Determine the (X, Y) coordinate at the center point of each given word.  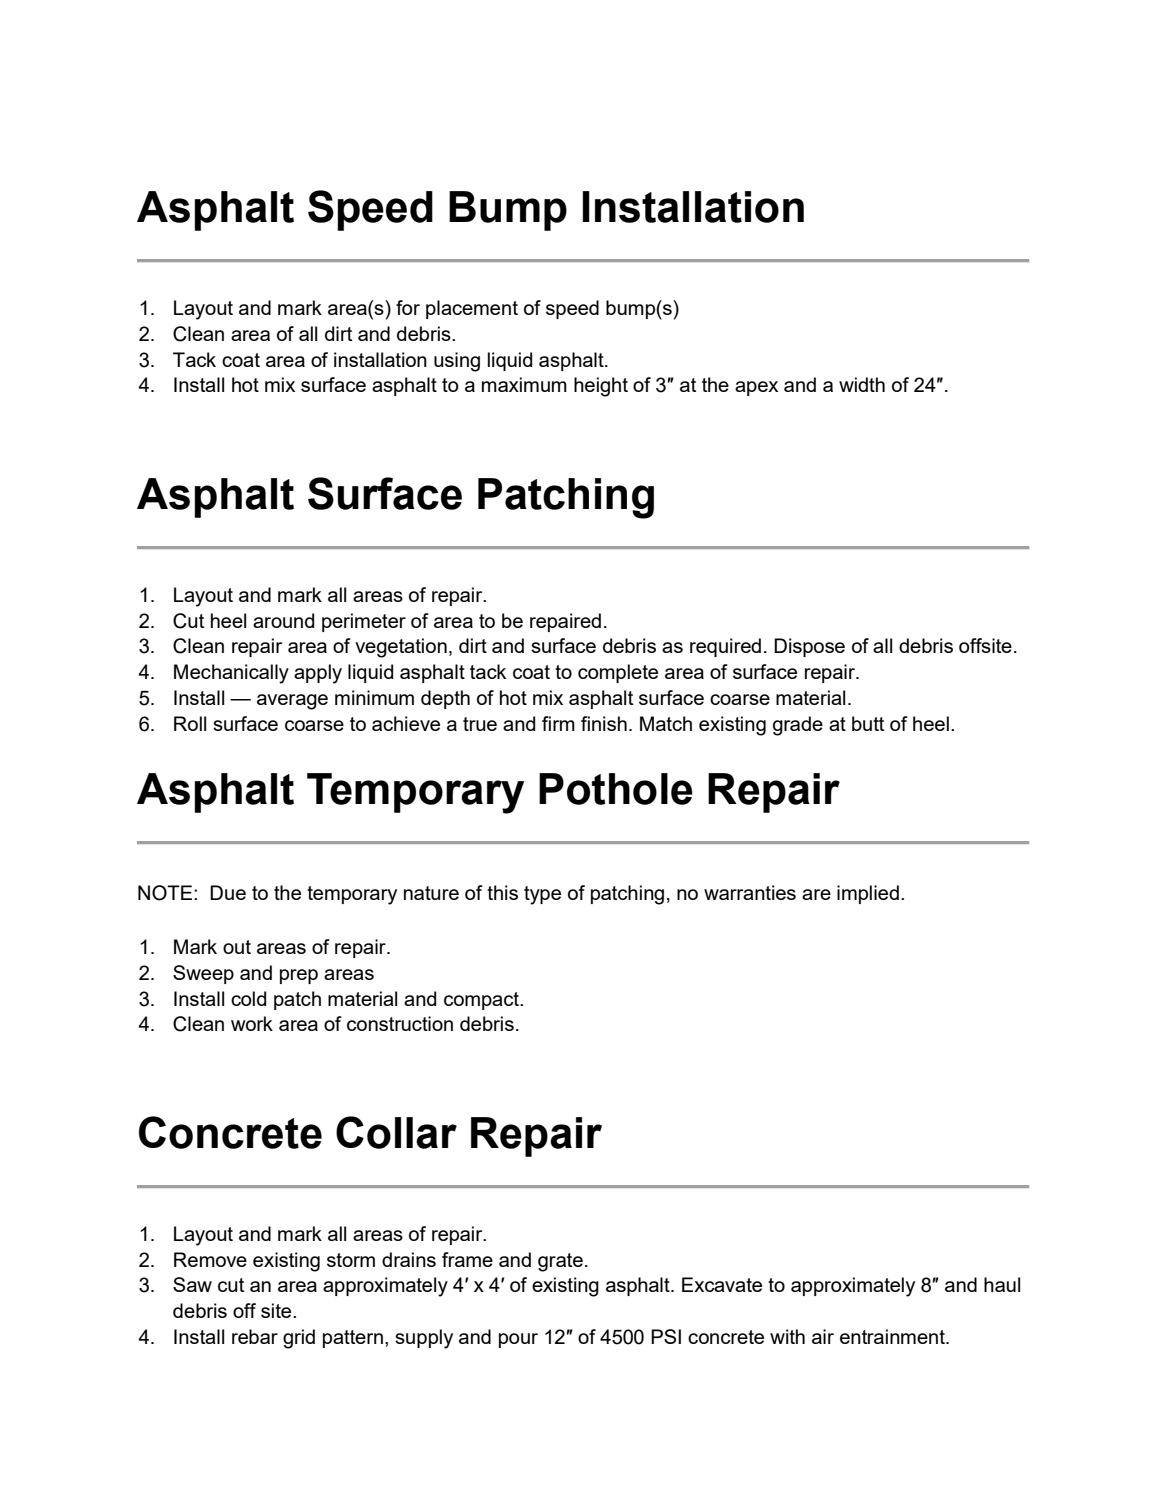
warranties (750, 892)
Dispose (809, 647)
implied (868, 894)
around (283, 620)
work (252, 1023)
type (542, 895)
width (862, 384)
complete (618, 673)
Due (228, 892)
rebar (255, 1336)
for (408, 307)
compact (482, 1001)
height (601, 387)
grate (560, 1262)
